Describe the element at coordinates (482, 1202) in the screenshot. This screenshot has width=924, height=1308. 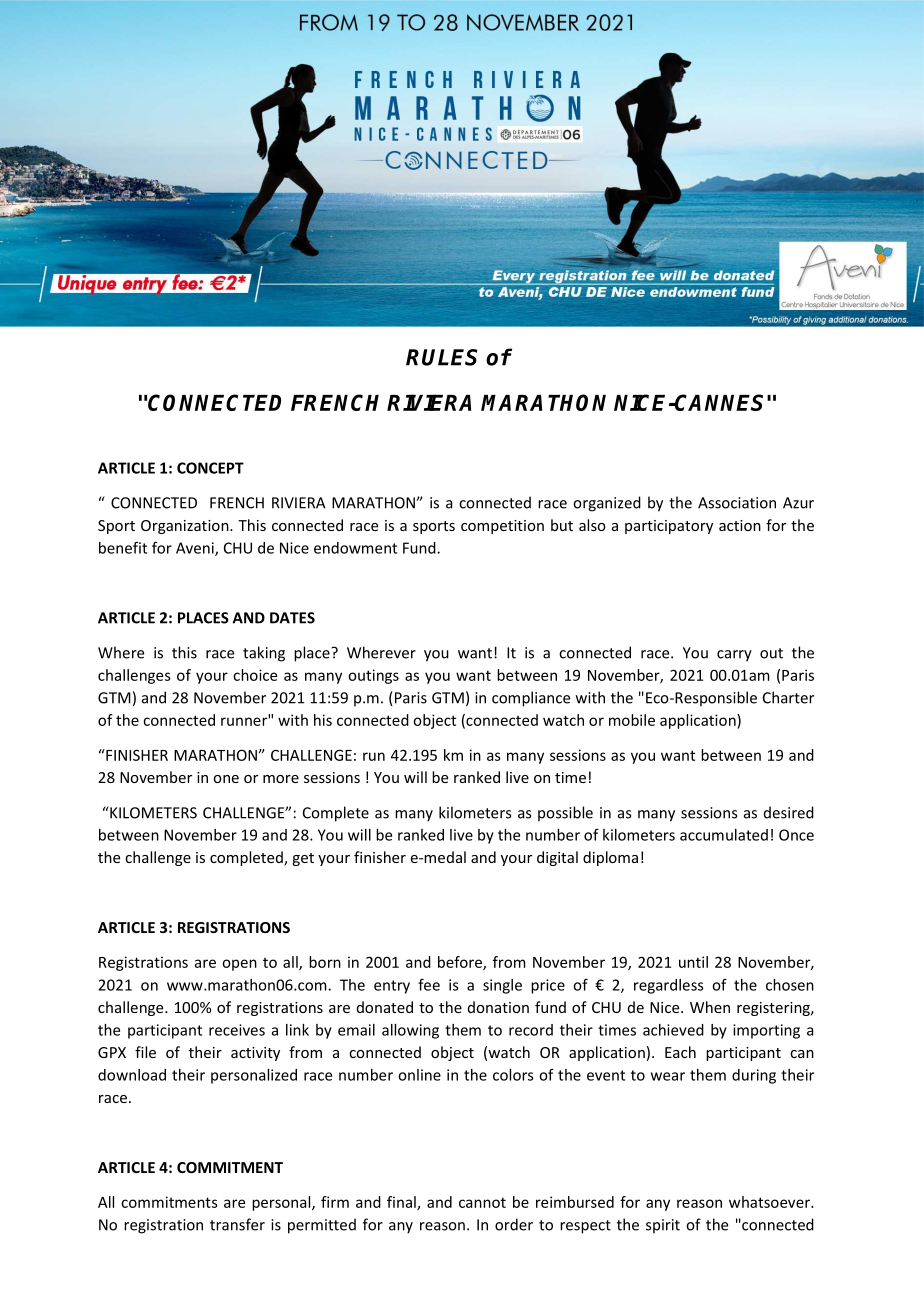
I see `cannot` at that location.
